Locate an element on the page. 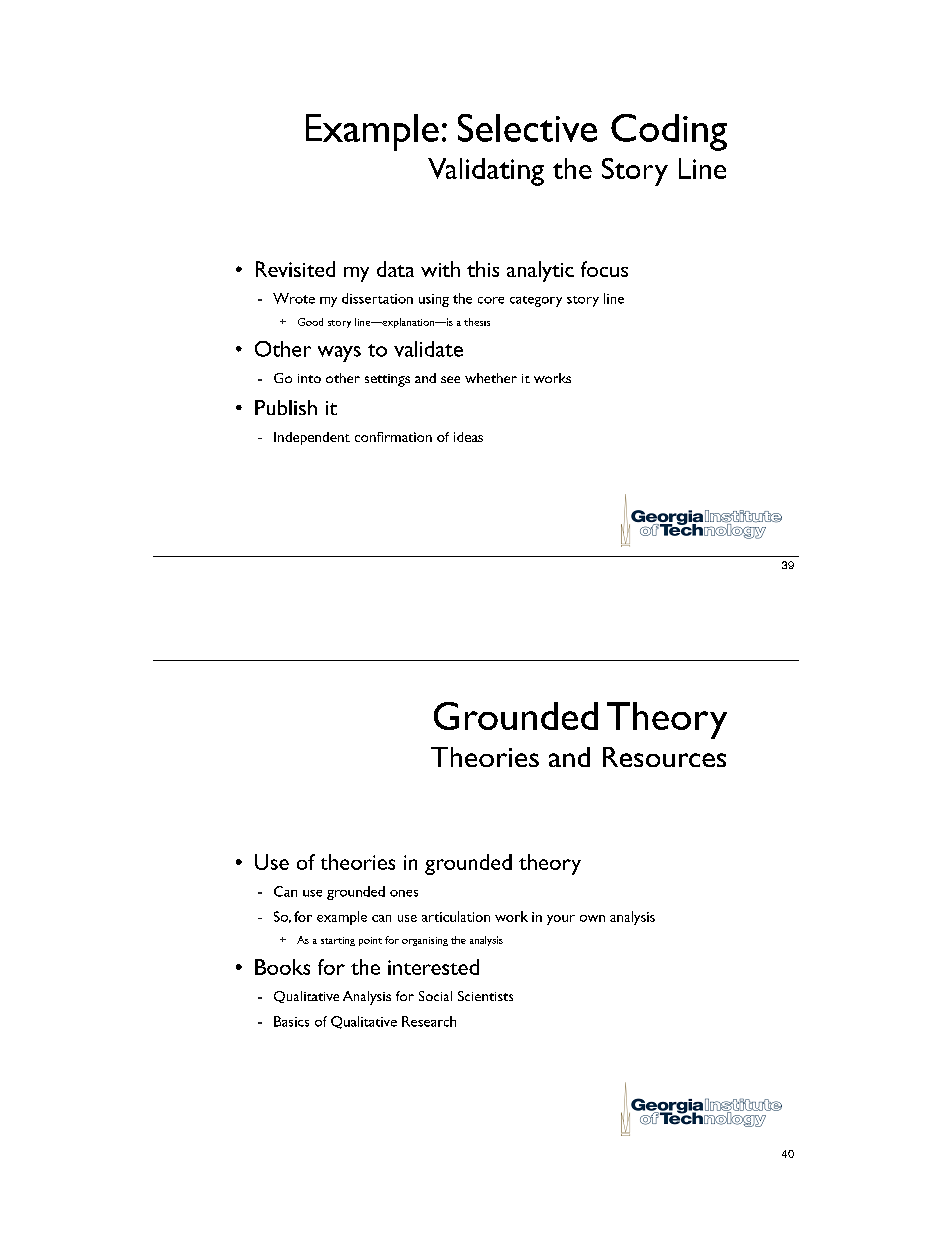 The image size is (952, 1233). Revisited is located at coordinates (295, 269).
